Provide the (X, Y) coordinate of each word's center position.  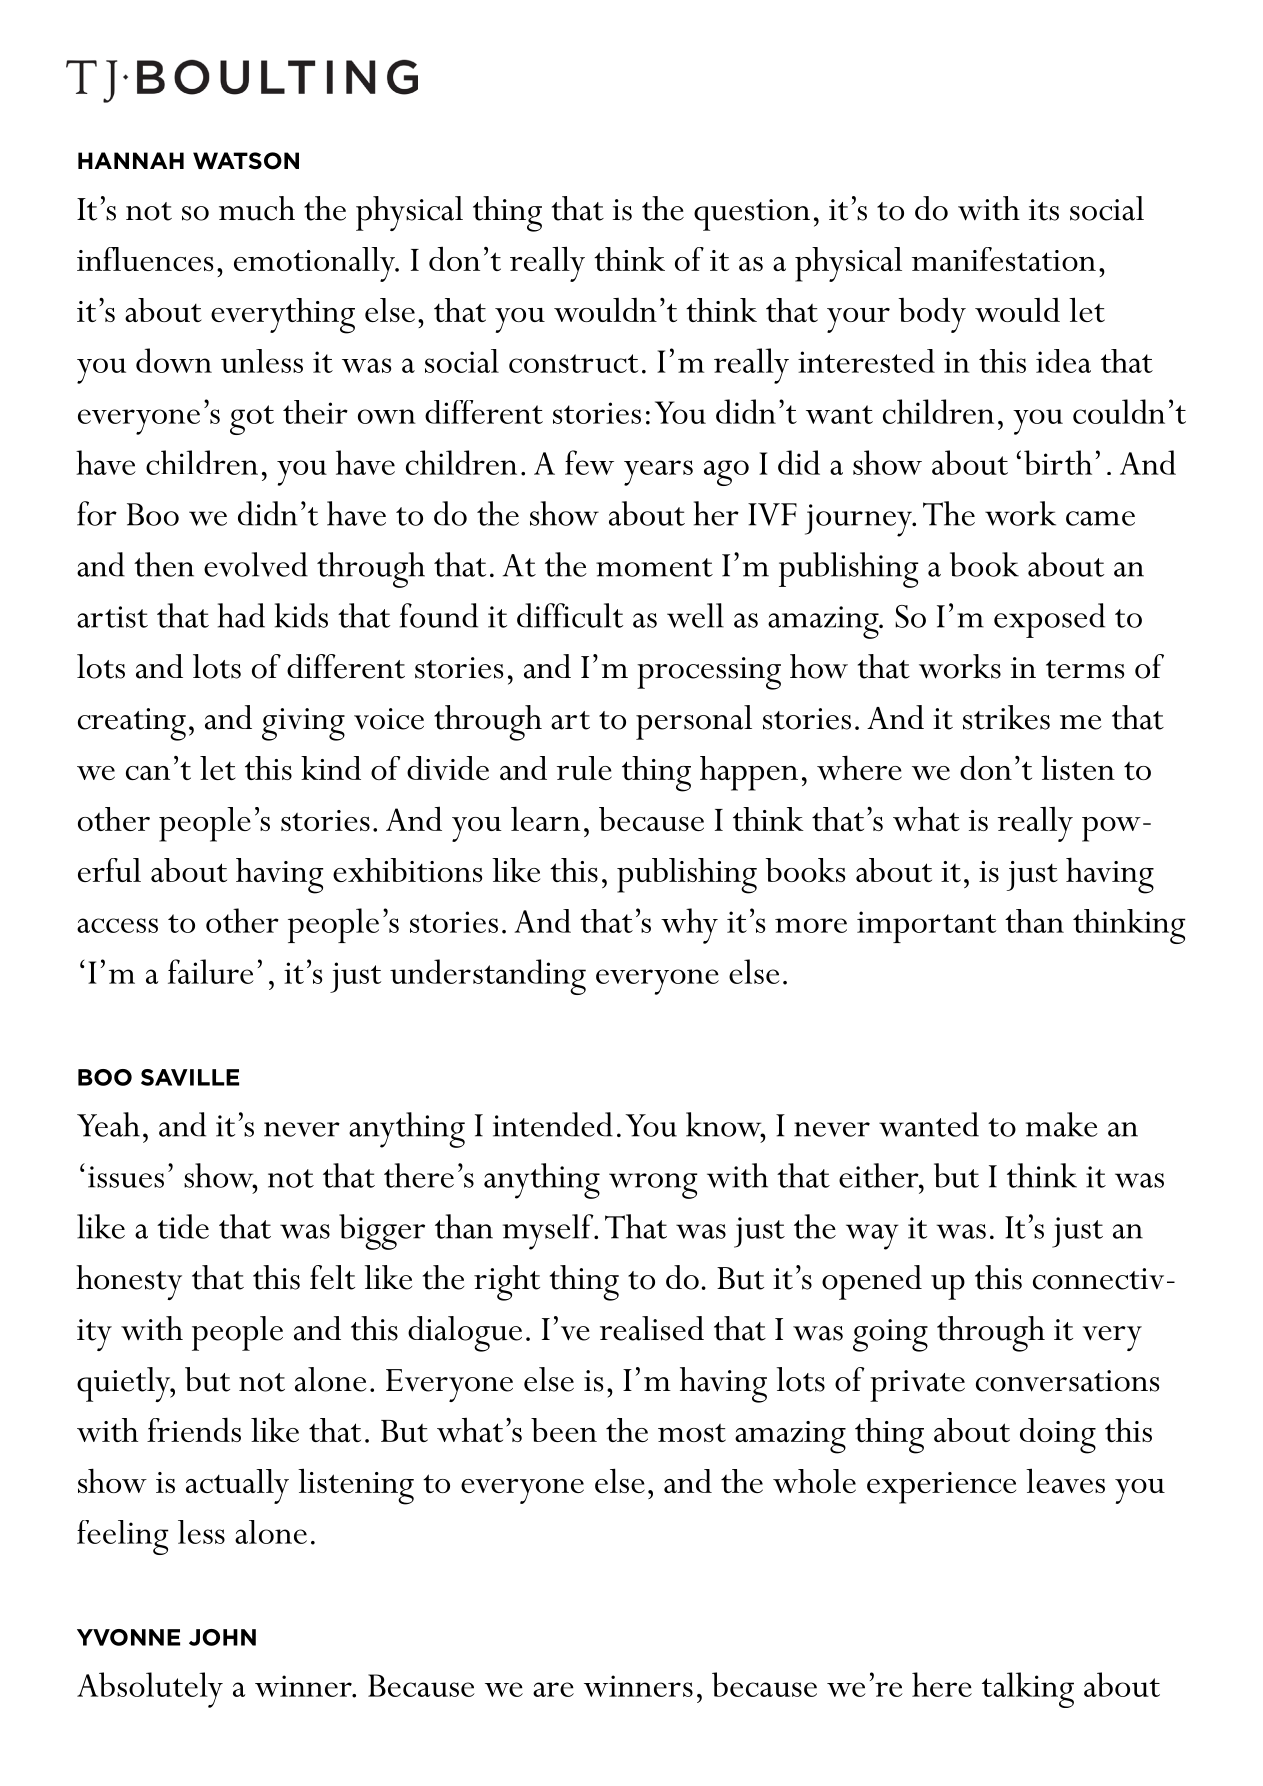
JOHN (222, 1637)
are (553, 1689)
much (257, 208)
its (1044, 210)
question (752, 215)
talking (1028, 1690)
